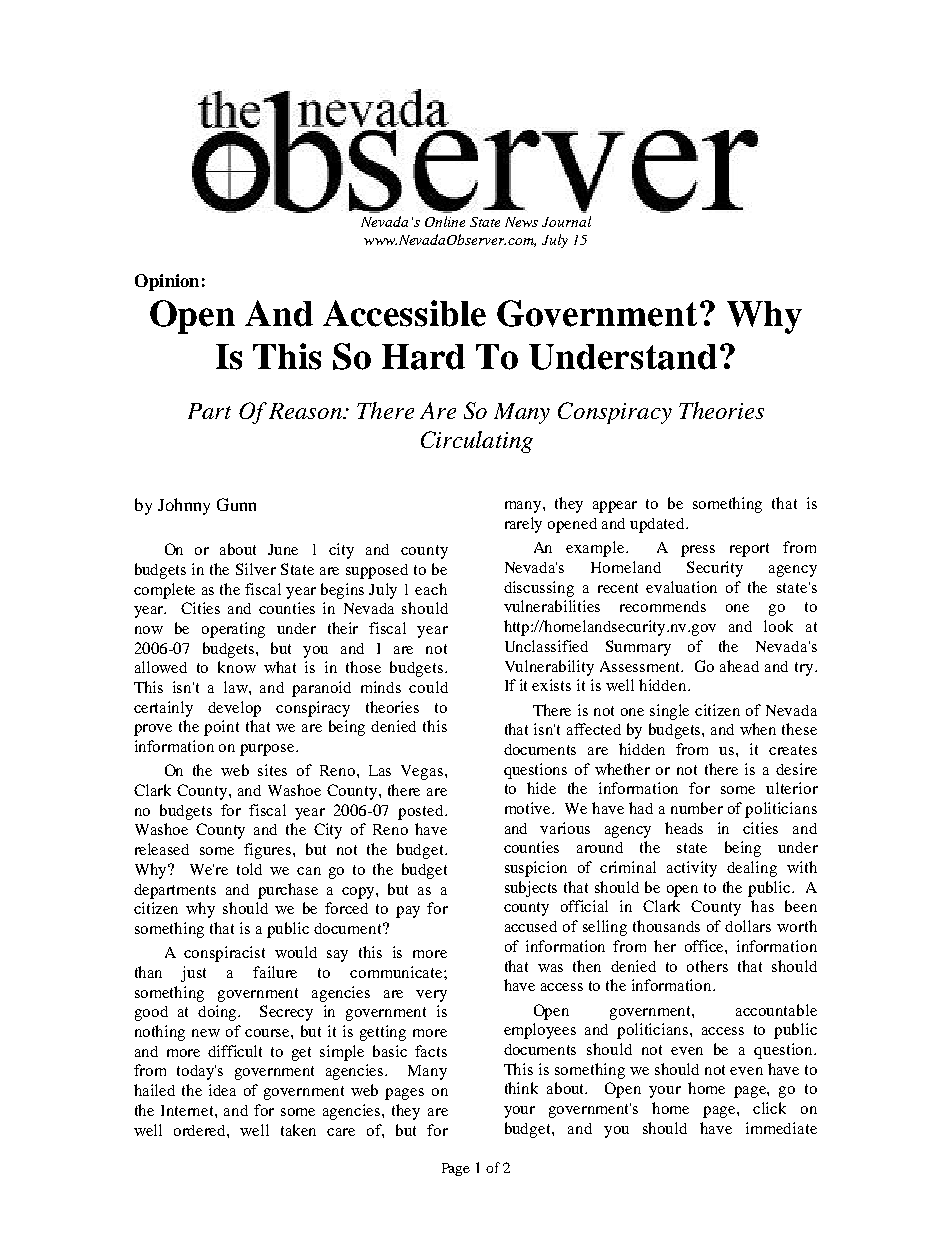  Describe the element at coordinates (739, 666) in the screenshot. I see `ahead` at that location.
